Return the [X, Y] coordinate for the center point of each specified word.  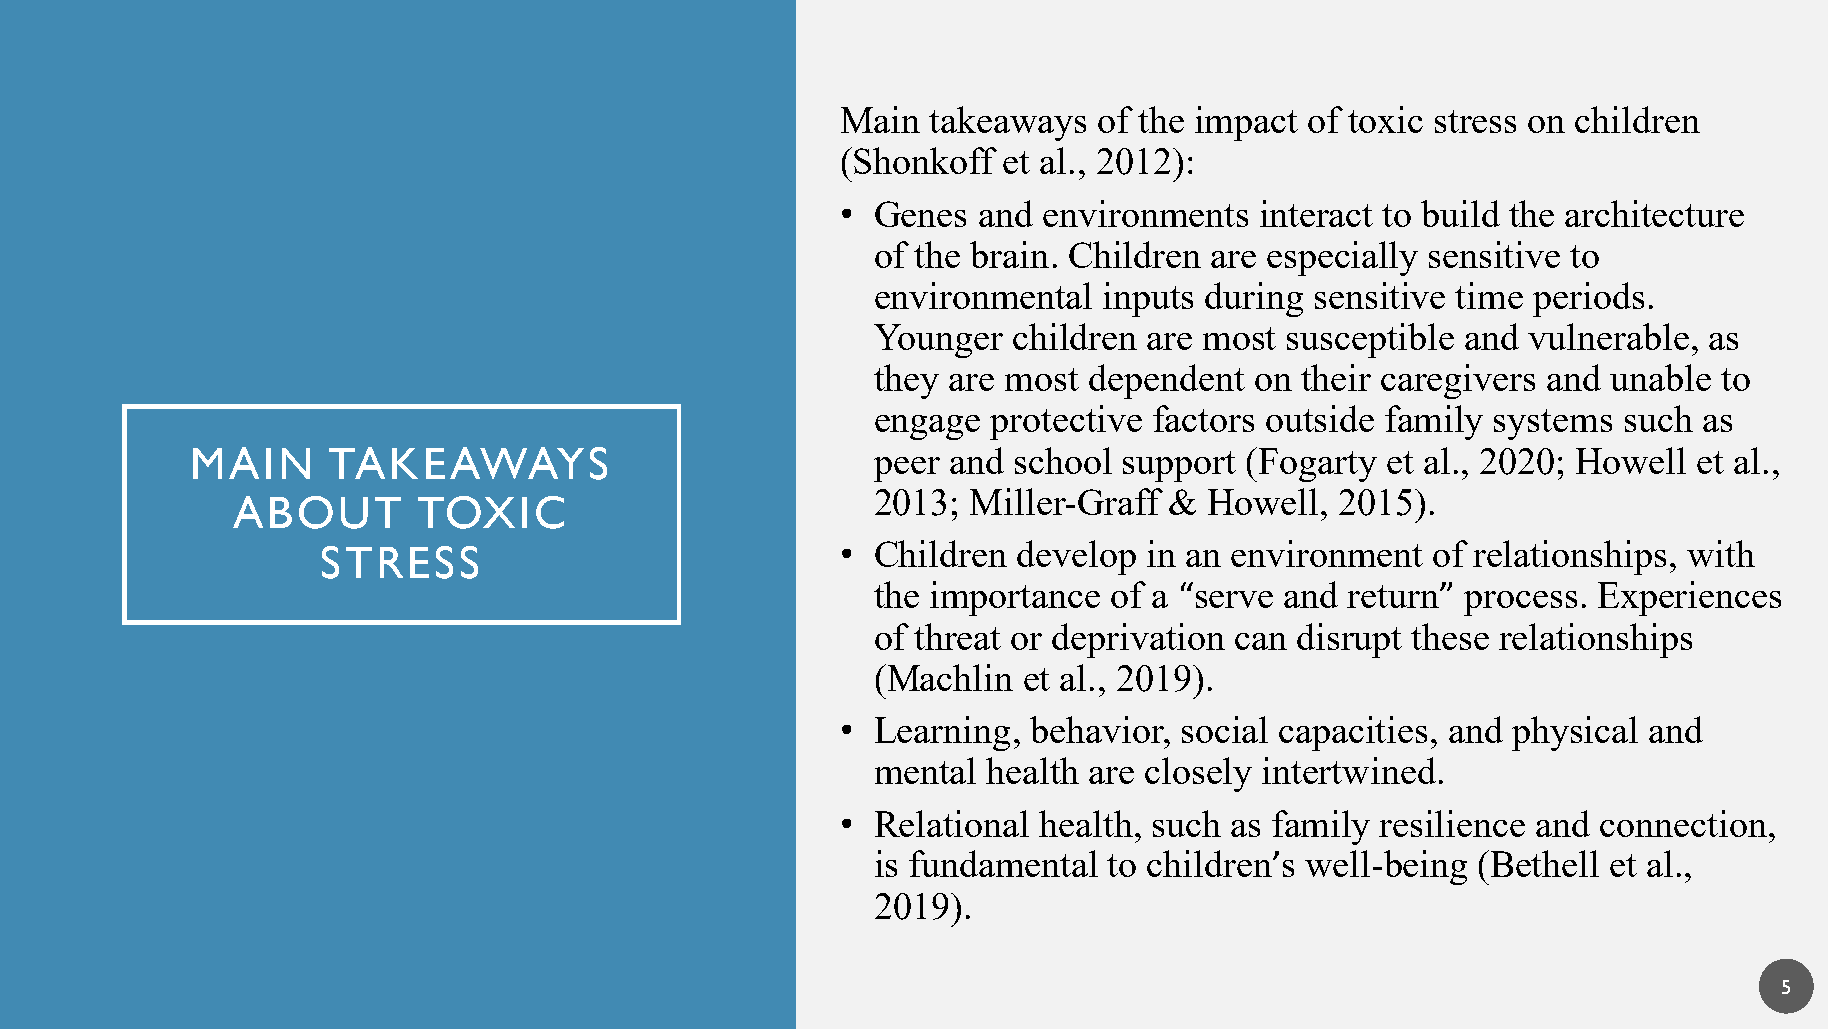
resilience [1452, 823]
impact [1246, 123]
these [1450, 636]
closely [1198, 774]
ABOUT [317, 512]
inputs [1148, 299]
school [1063, 460]
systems [1553, 424]
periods [1588, 299]
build [1460, 213]
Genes [920, 214]
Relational [952, 823]
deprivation [1138, 640]
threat [957, 636]
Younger [938, 341]
